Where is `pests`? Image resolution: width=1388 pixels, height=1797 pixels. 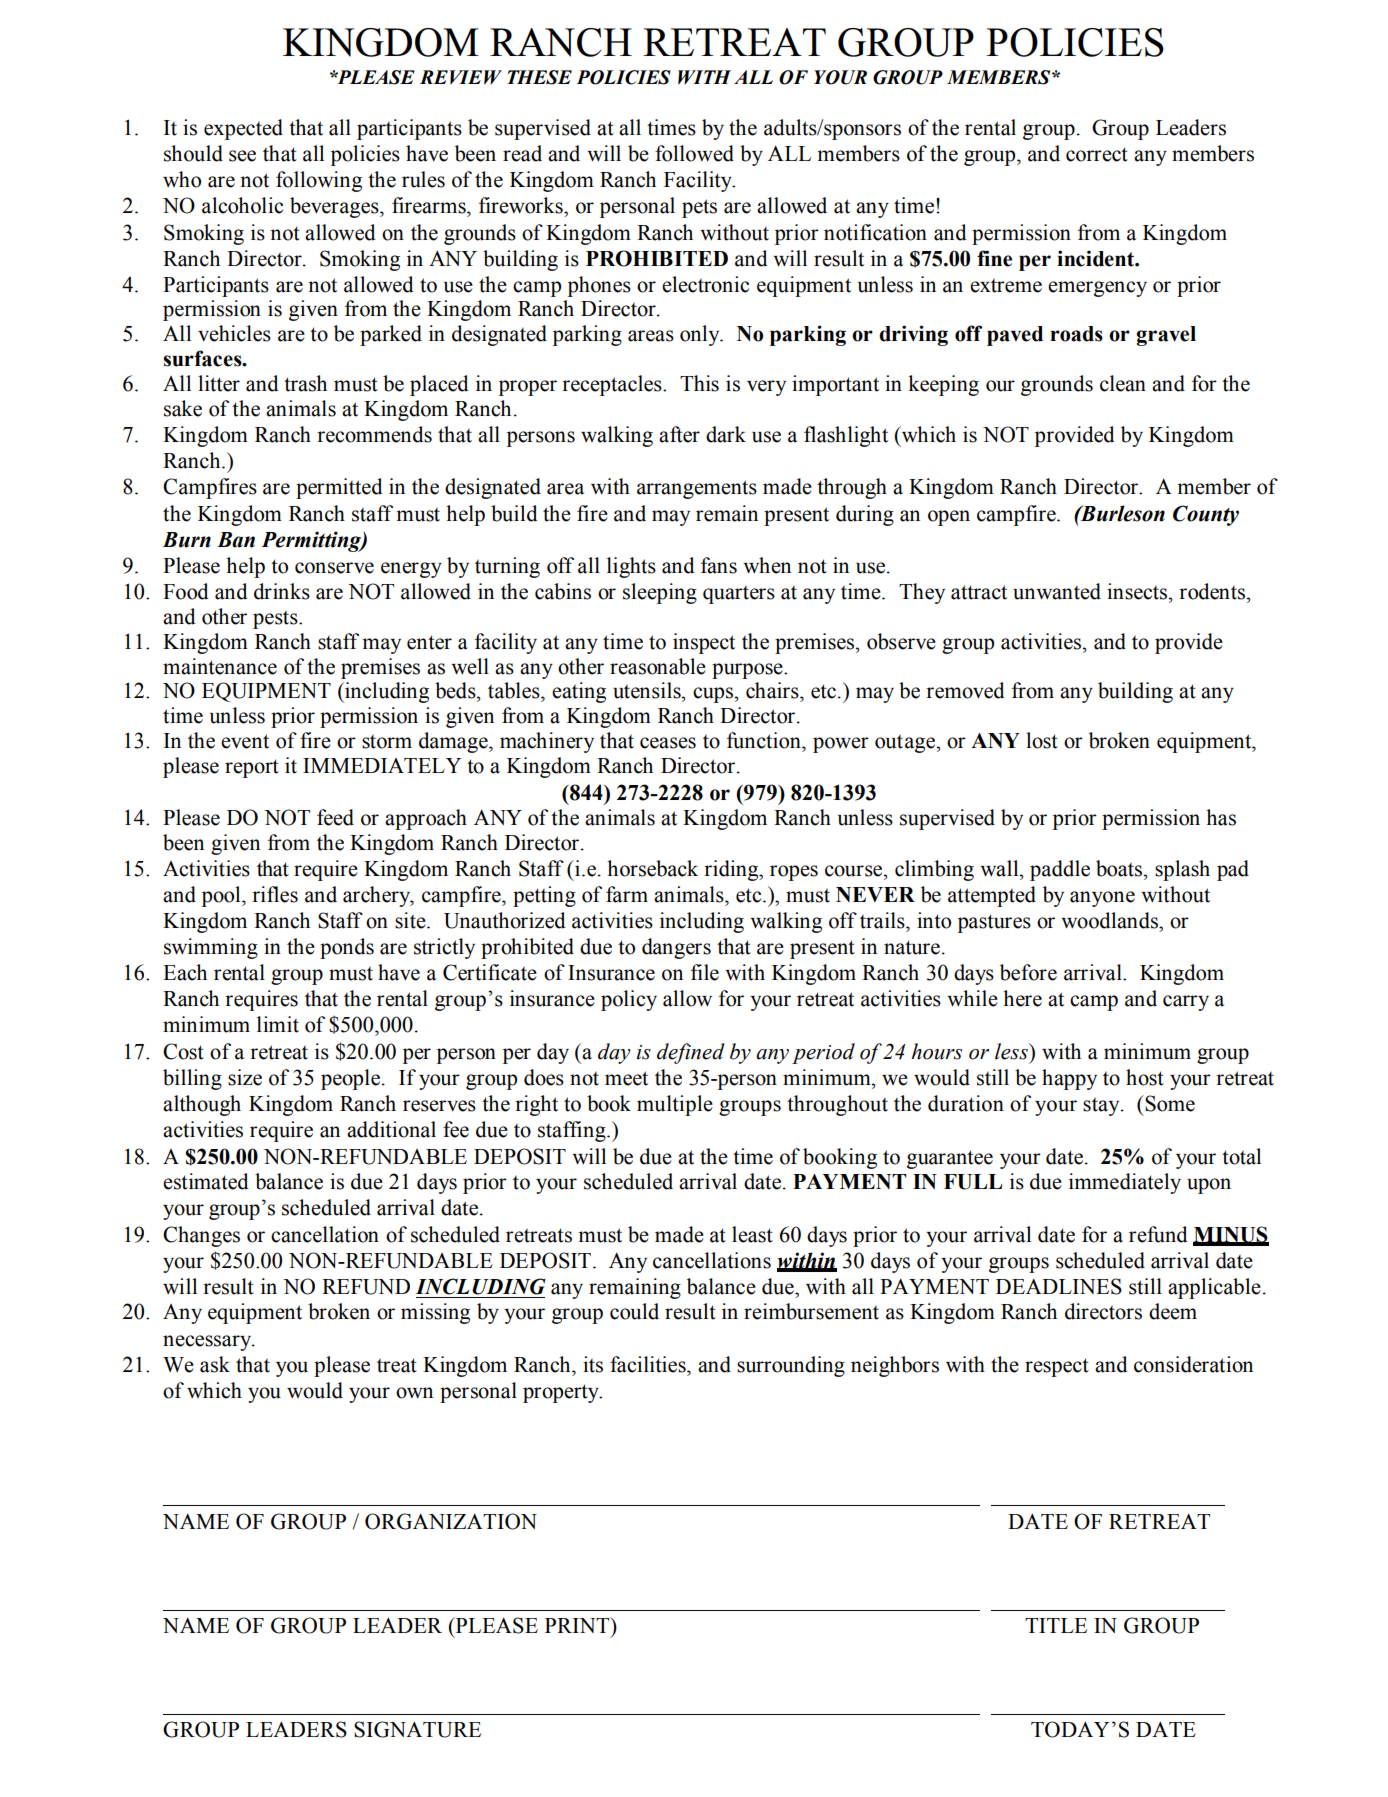 pests is located at coordinates (276, 620).
